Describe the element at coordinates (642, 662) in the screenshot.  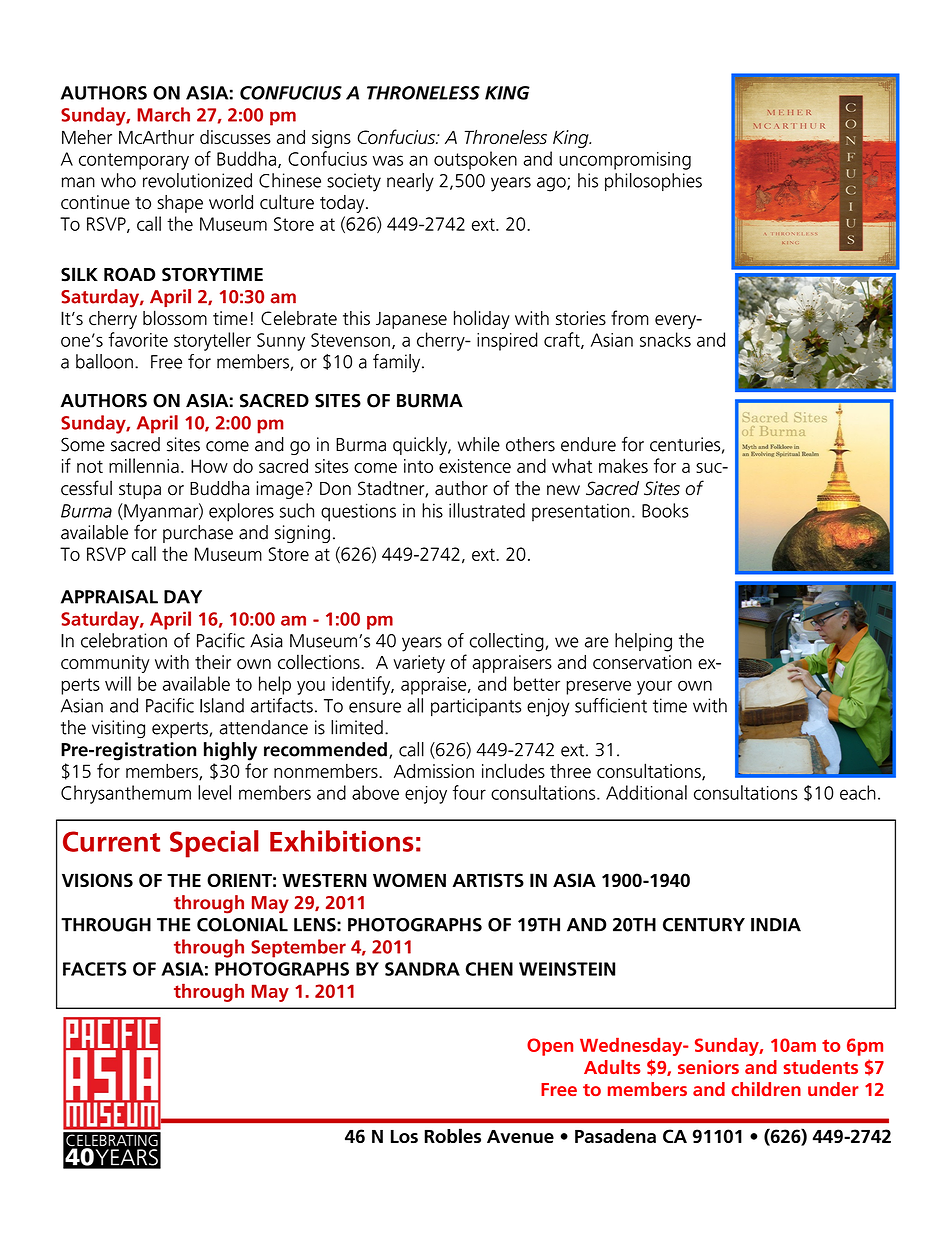
I see `conservation` at that location.
